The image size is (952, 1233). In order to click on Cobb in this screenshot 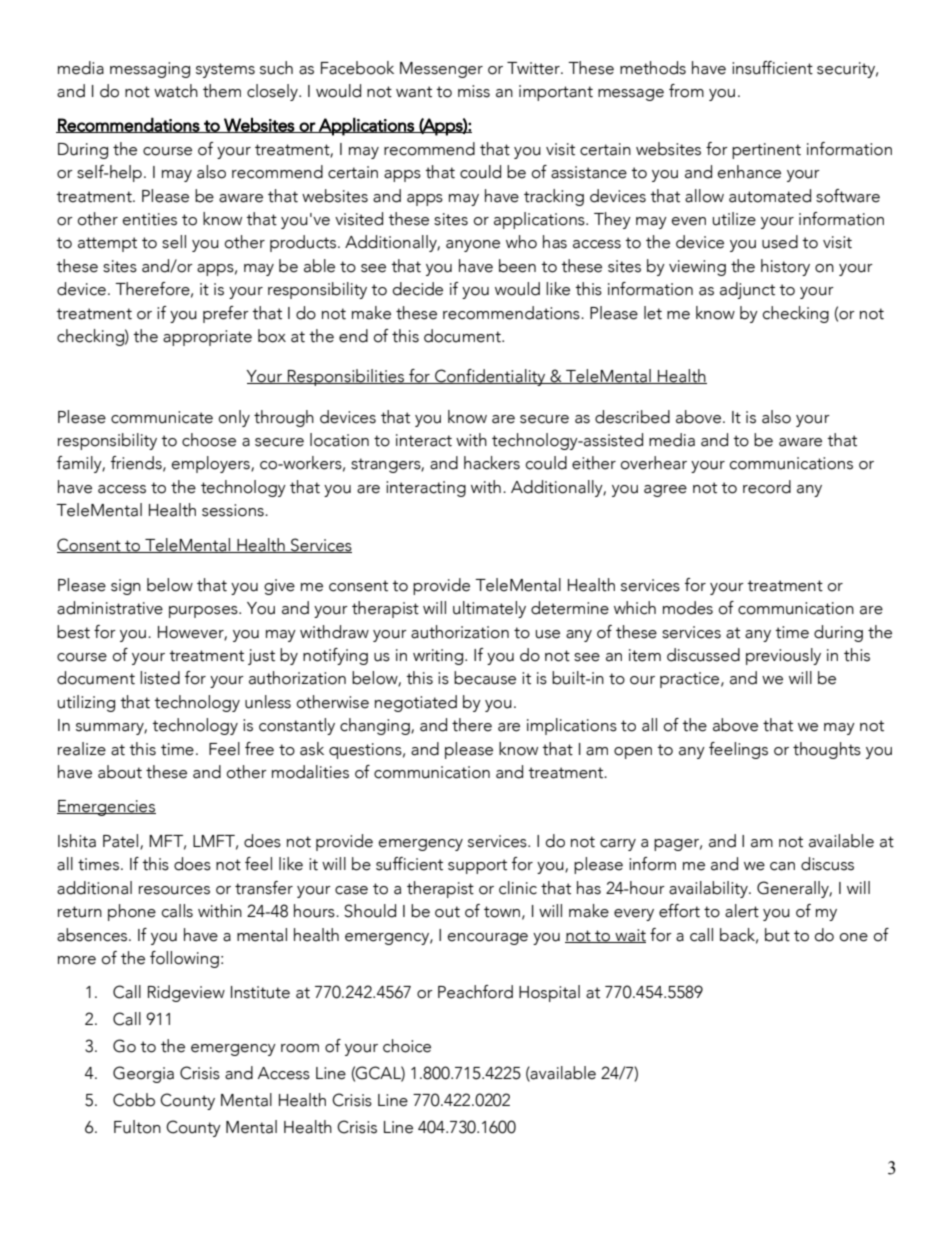, I will do `click(134, 1100)`.
